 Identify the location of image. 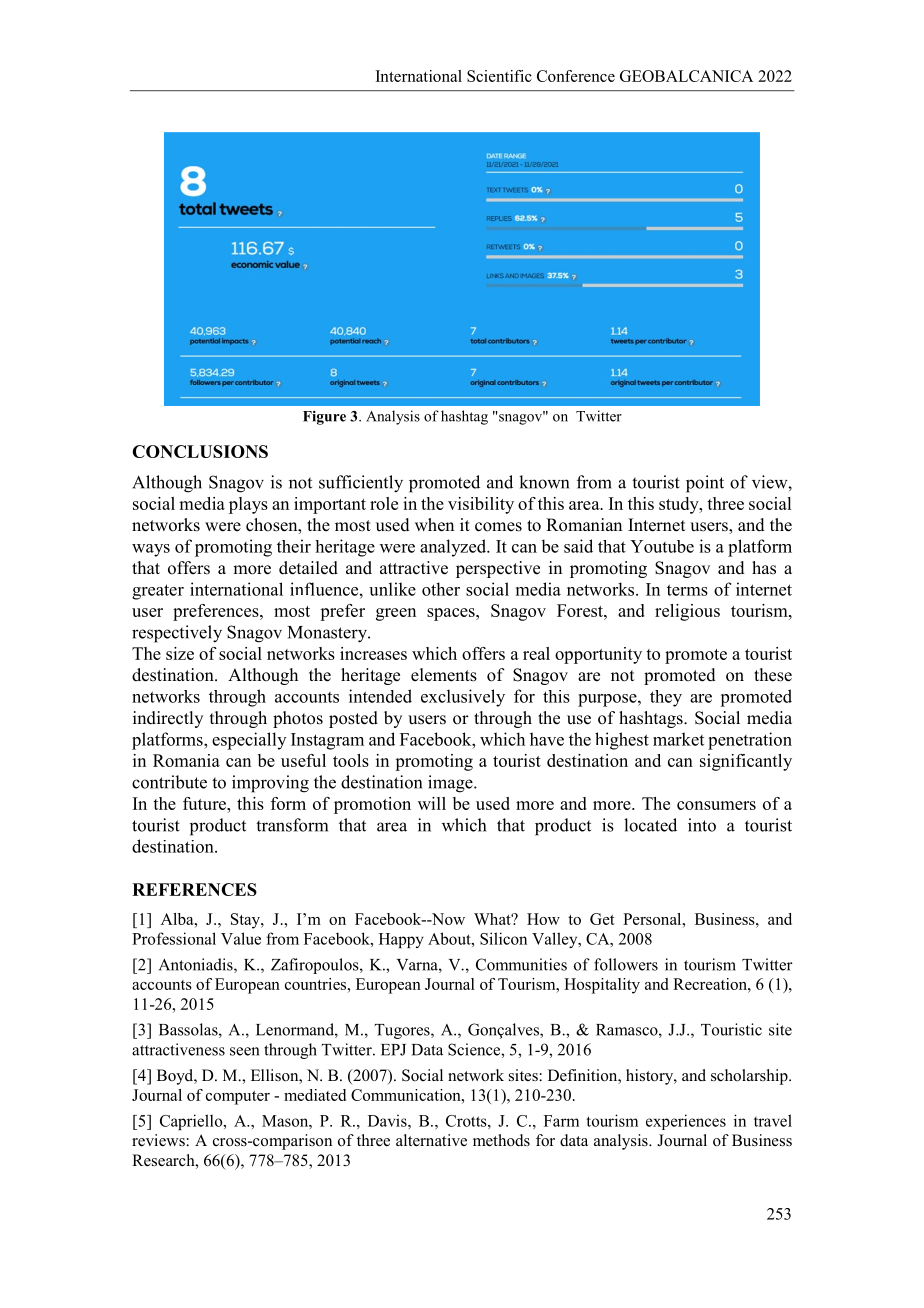
(451, 784).
